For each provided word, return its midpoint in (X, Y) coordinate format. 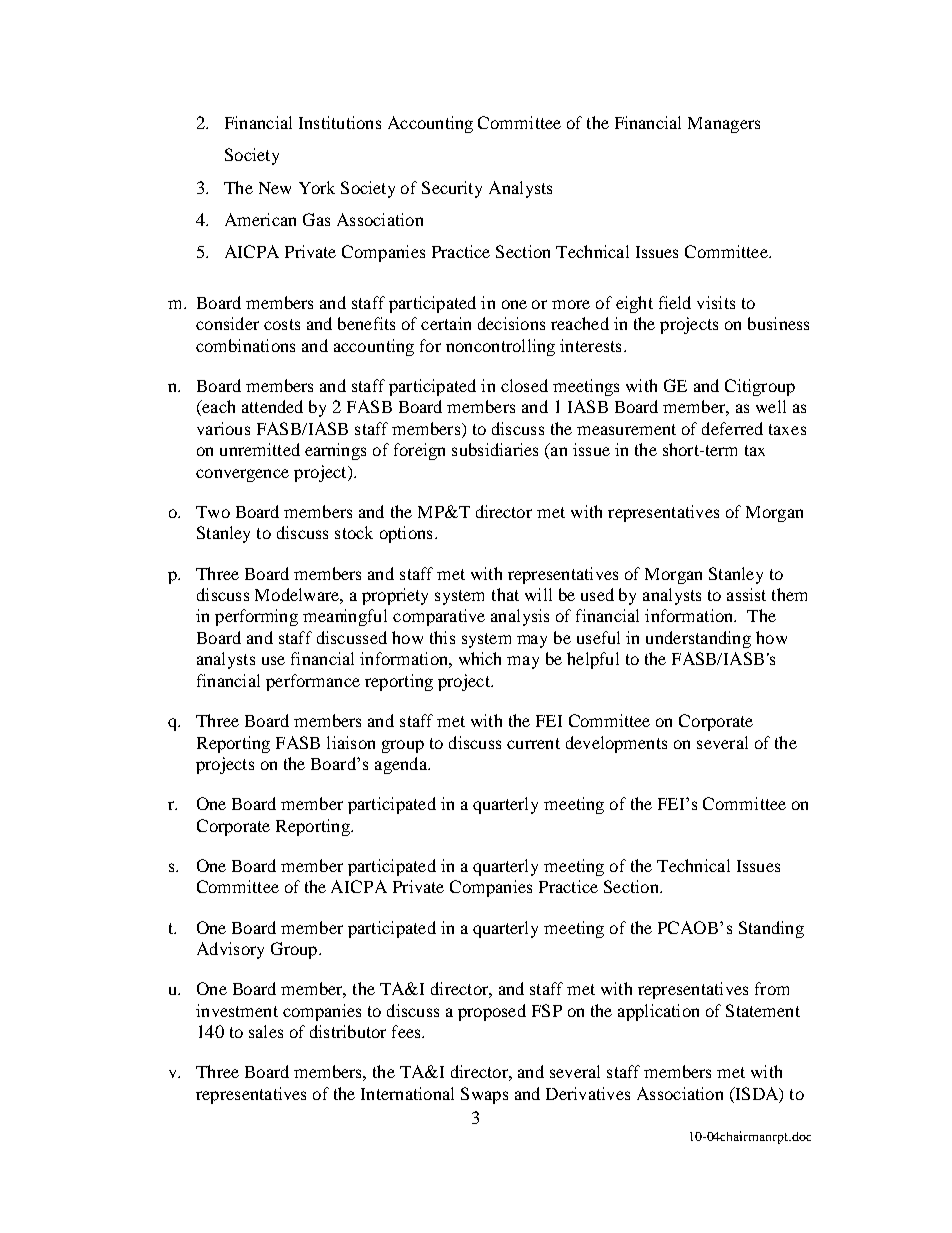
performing (256, 617)
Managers (724, 125)
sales (266, 1031)
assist (746, 594)
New (275, 188)
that (505, 594)
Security (452, 189)
